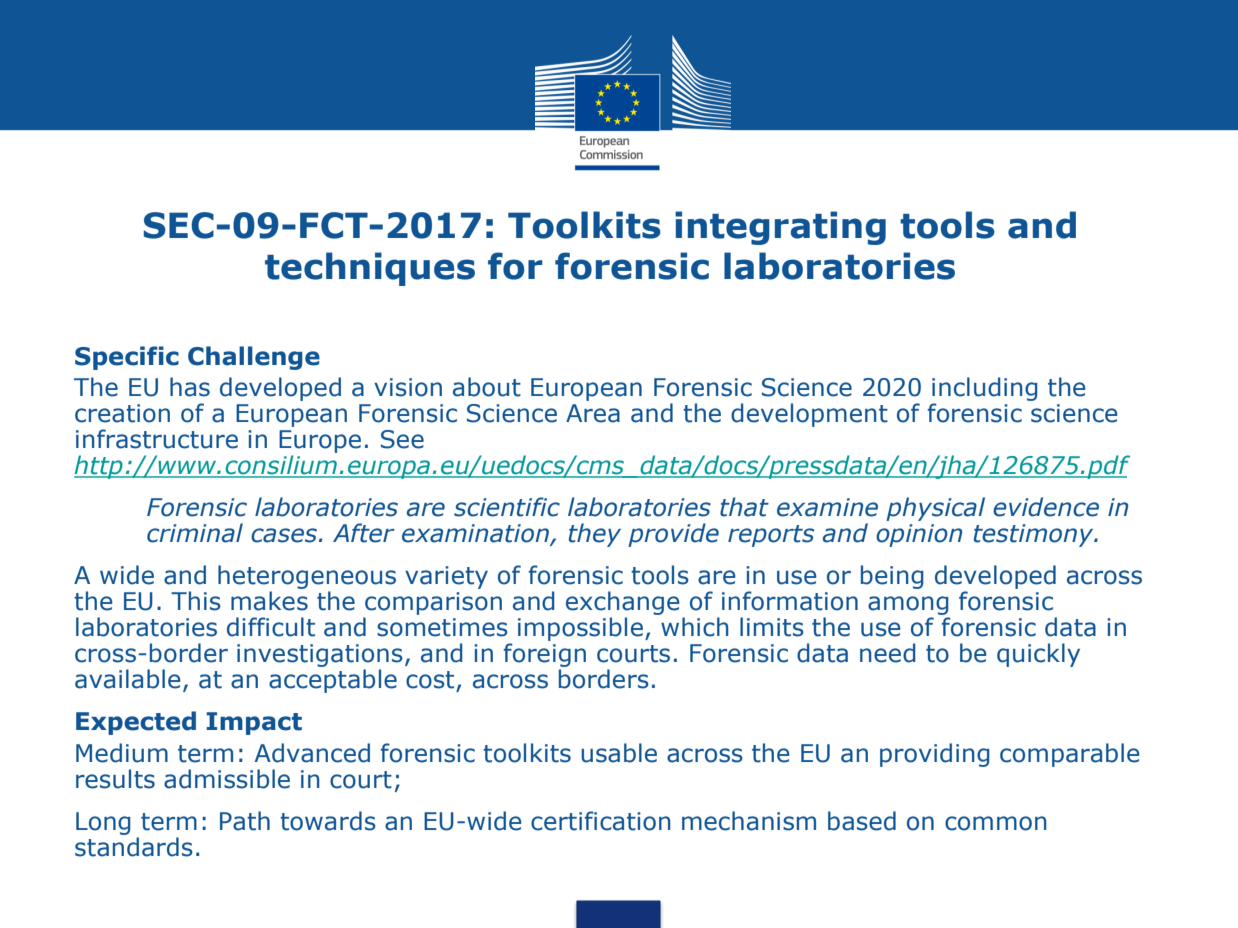 This document has height=928, width=1238. I want to click on need, so click(888, 653).
